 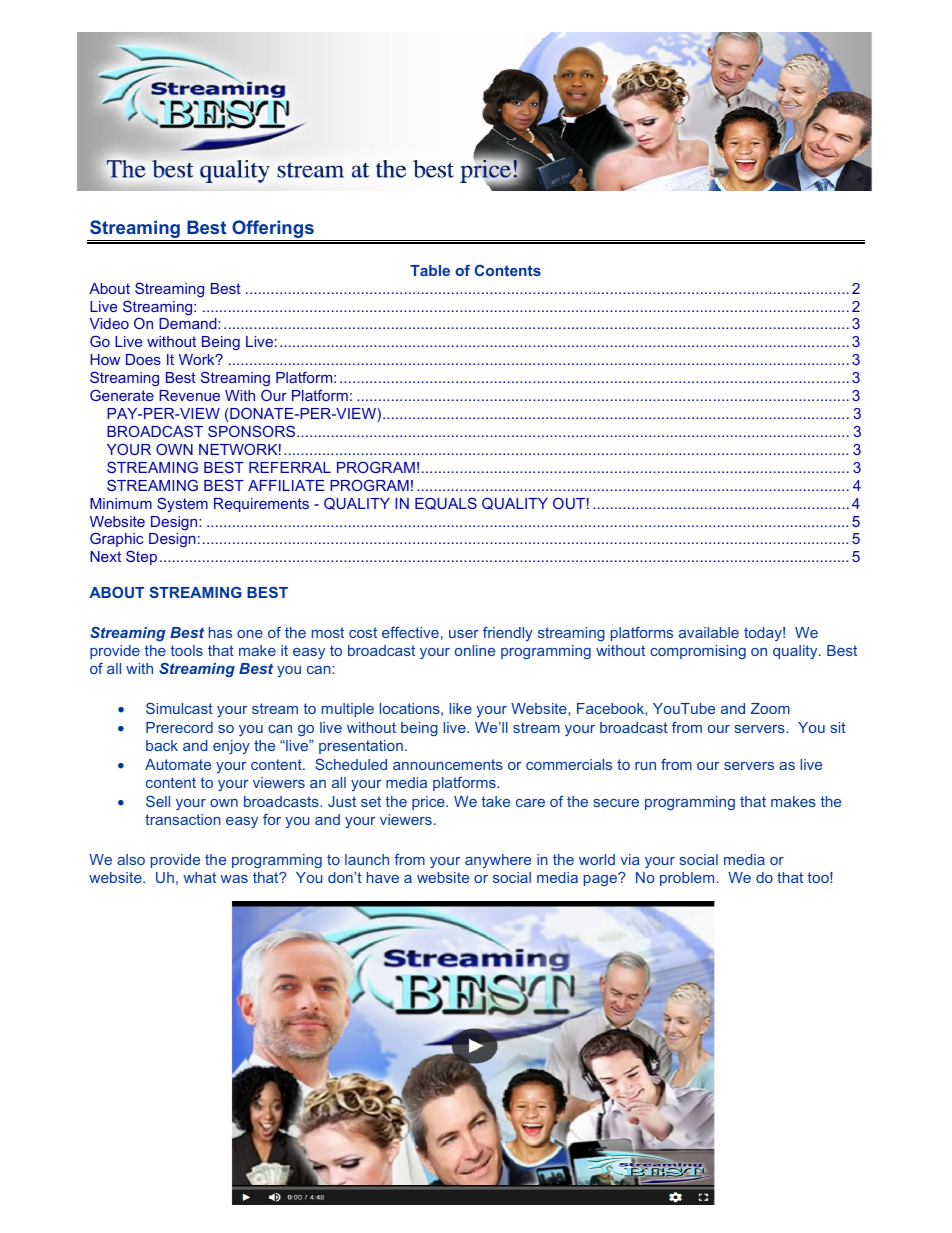 I want to click on problem, so click(x=688, y=879).
